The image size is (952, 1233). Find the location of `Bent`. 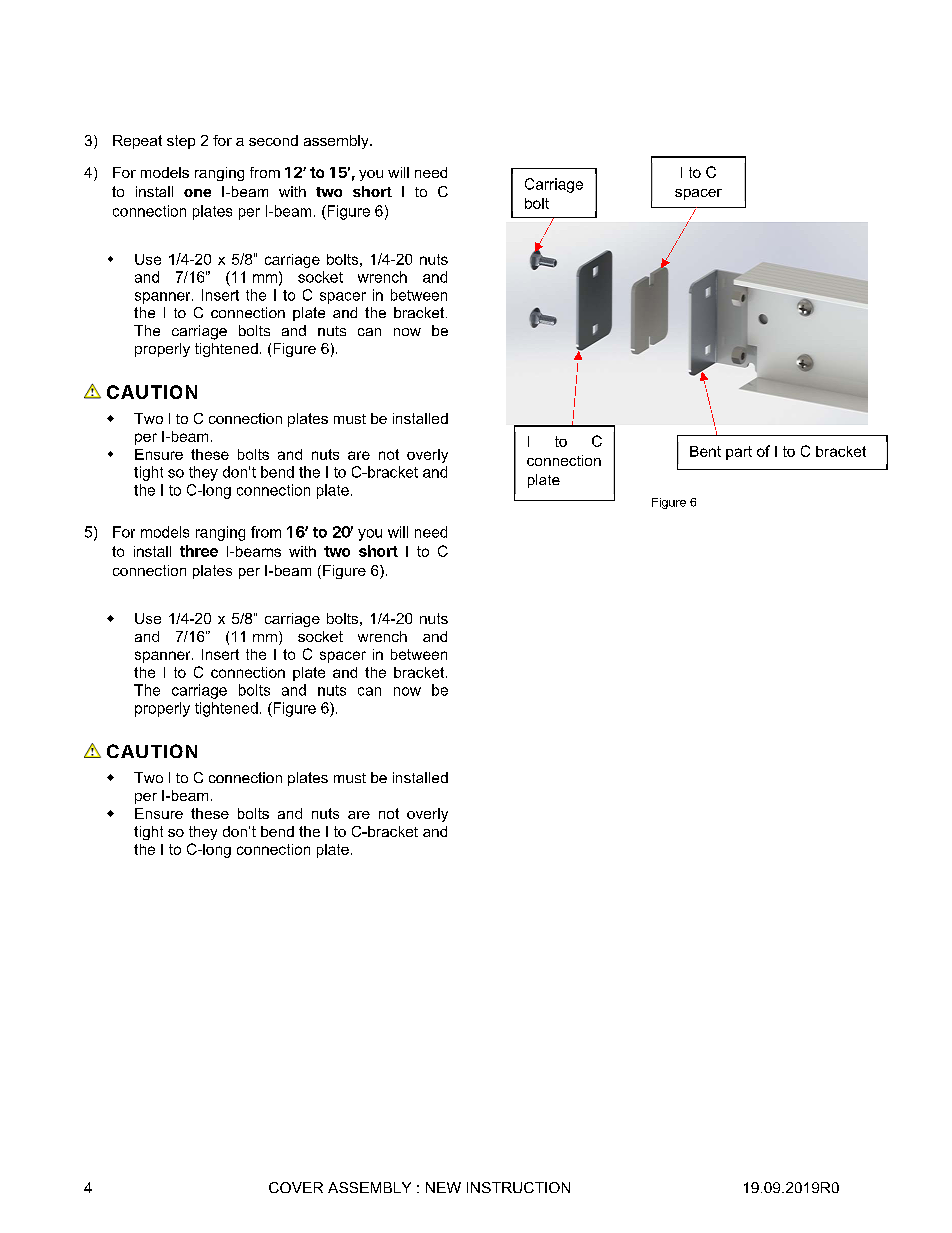

Bent is located at coordinates (705, 451).
